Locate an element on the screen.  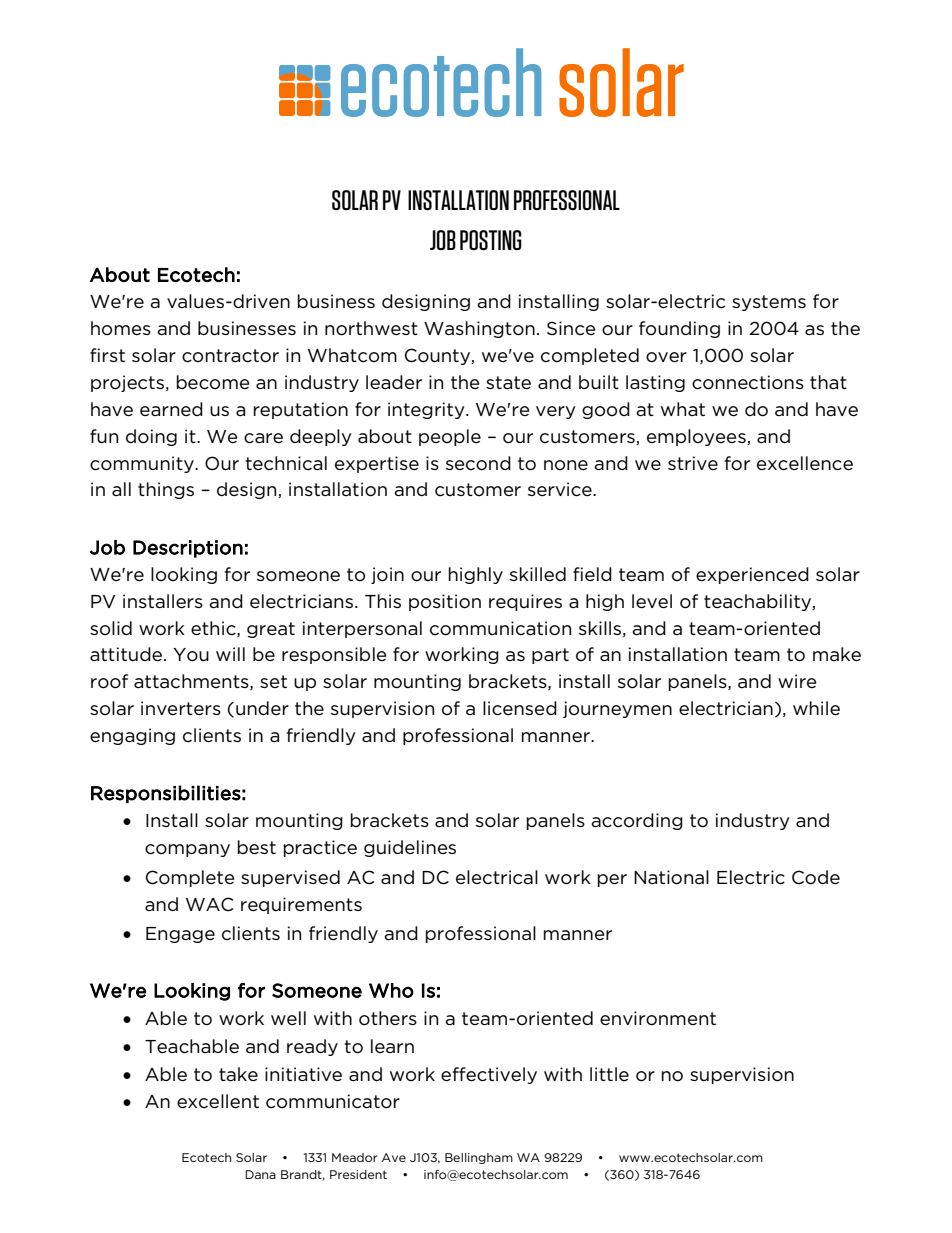
POSTING is located at coordinates (491, 240).
